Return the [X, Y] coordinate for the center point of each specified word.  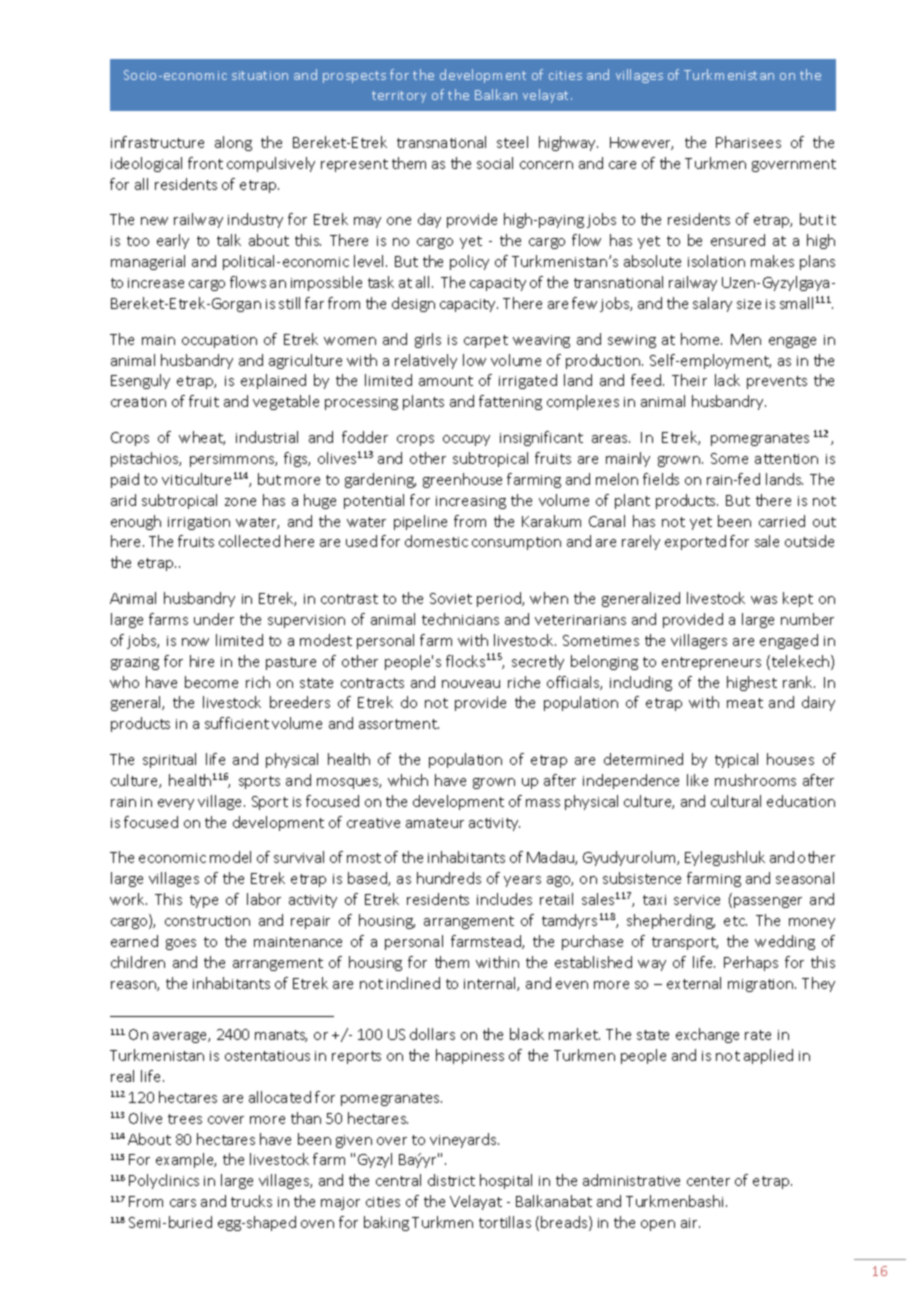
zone [240, 502]
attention [786, 459]
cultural [736, 801]
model [230, 857]
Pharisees [748, 142]
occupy [466, 440]
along [233, 143]
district [451, 1180]
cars [183, 1203]
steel [512, 142]
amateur [435, 823]
